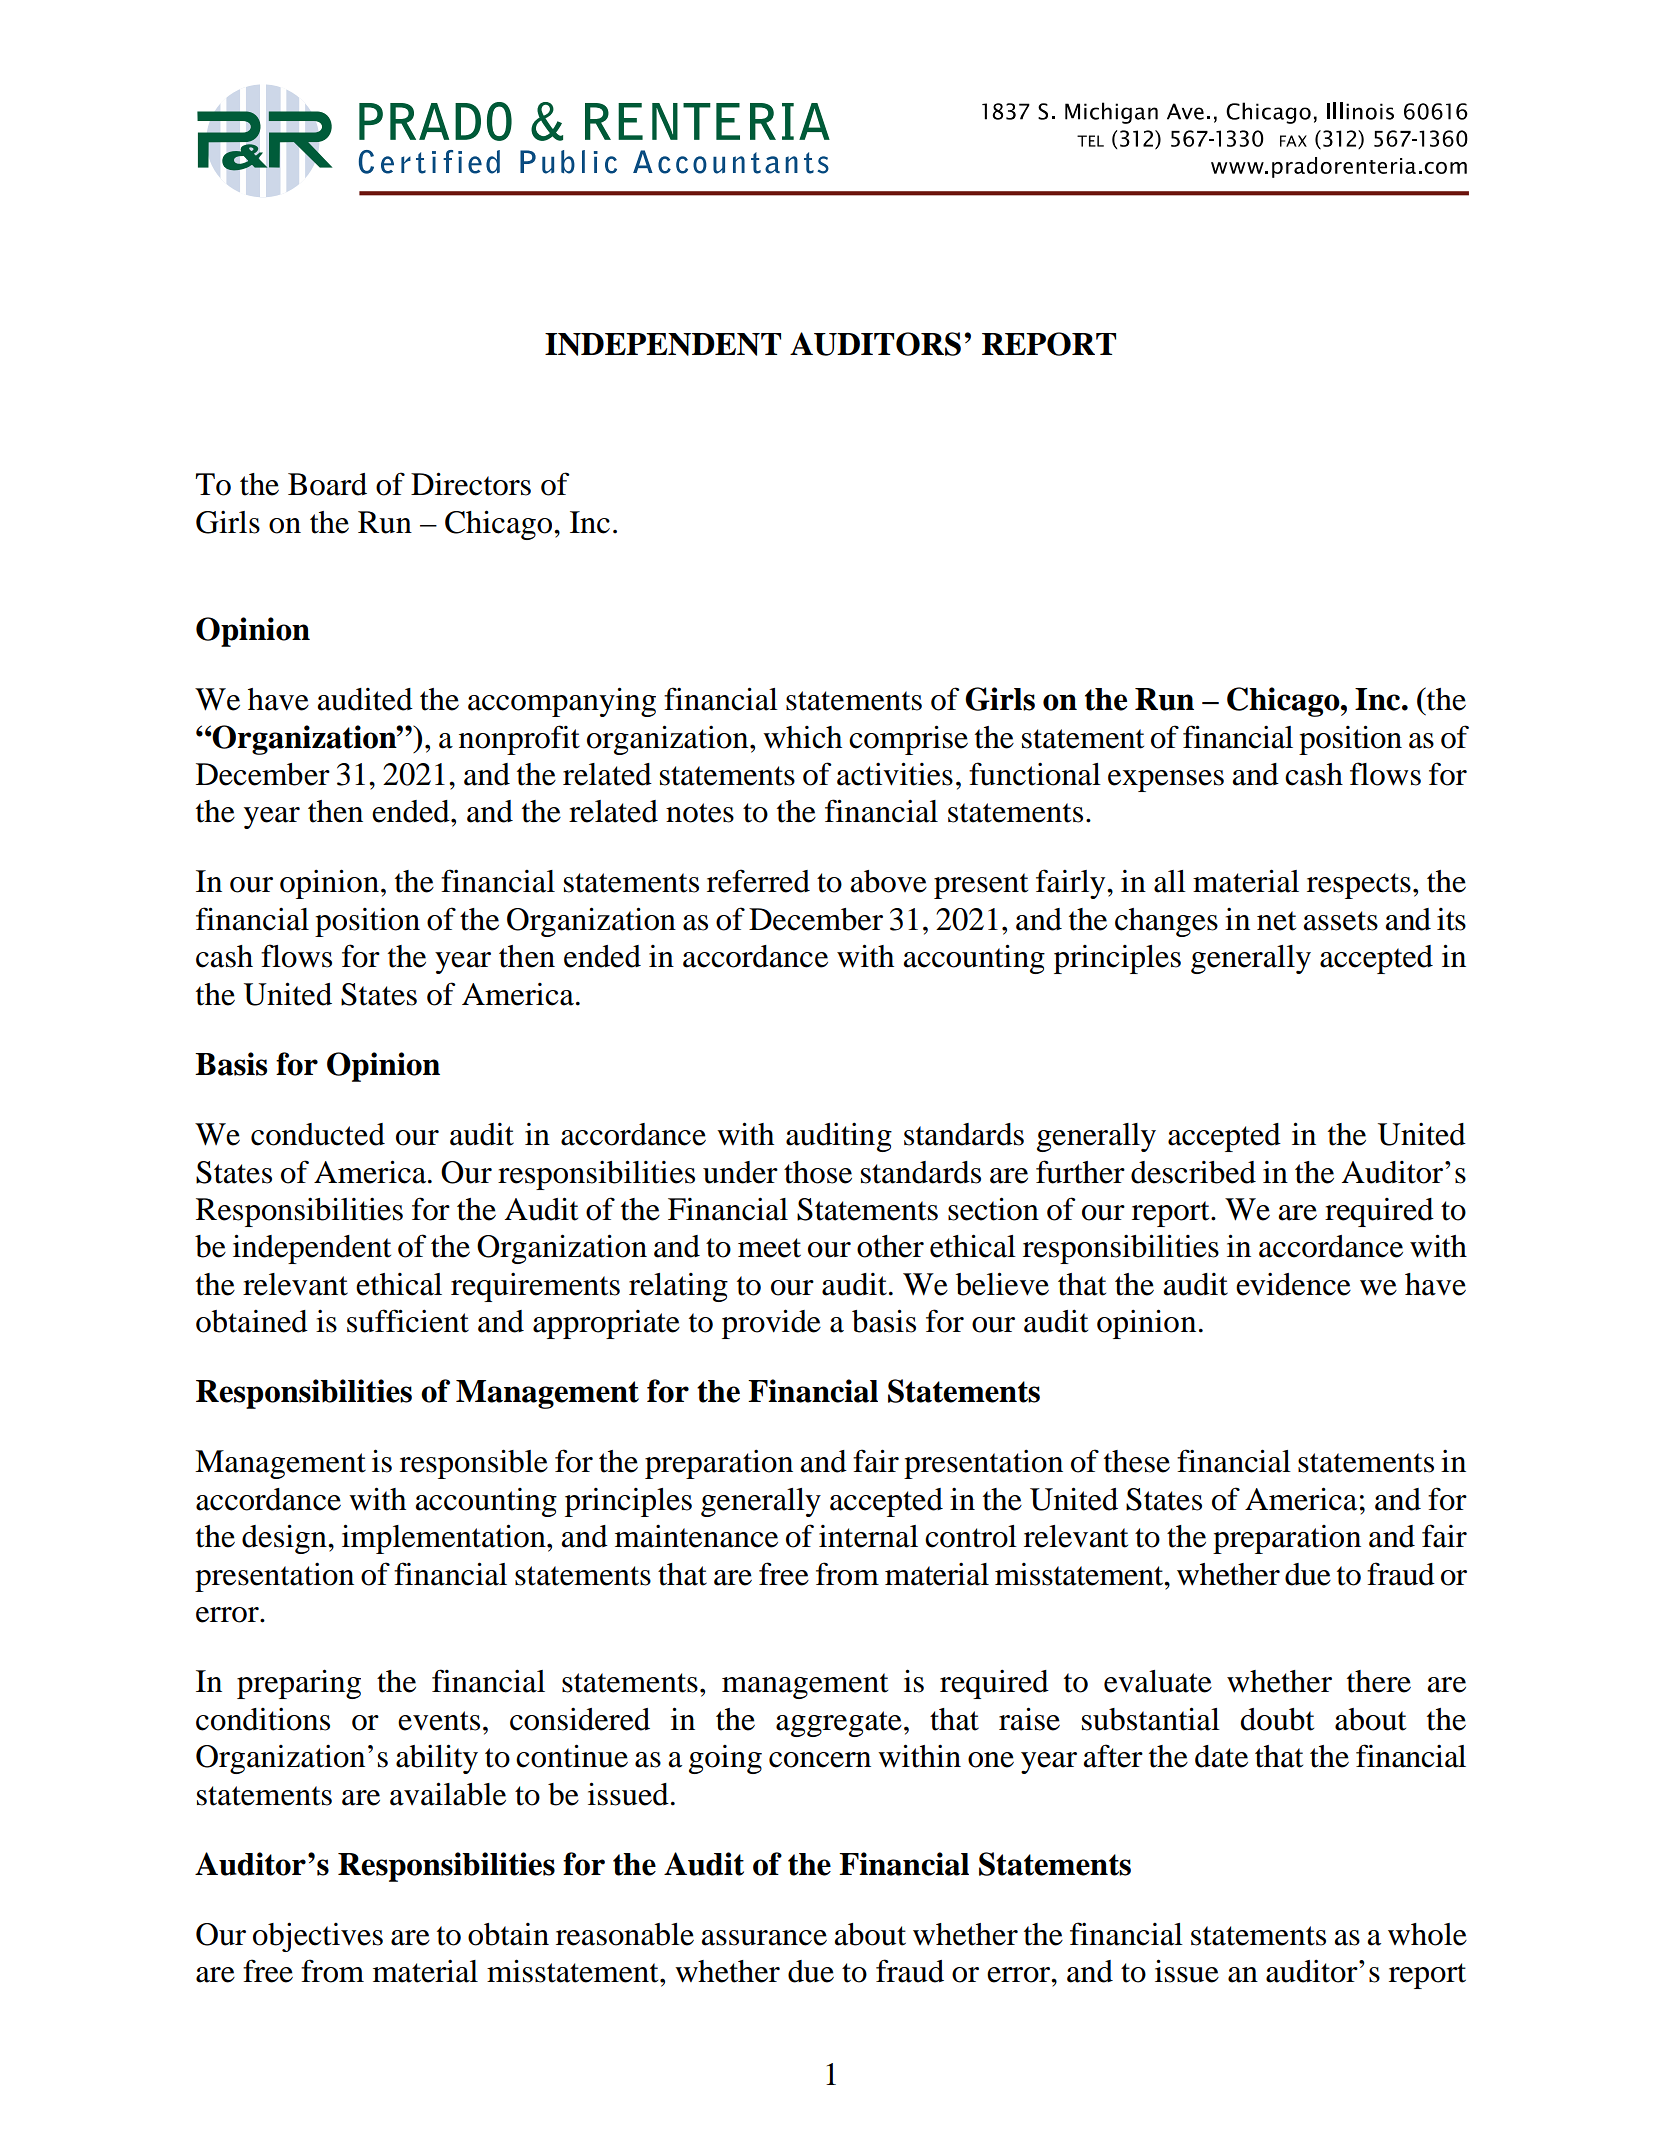 The width and height of the image is (1662, 2151). I want to click on evidence, so click(1293, 1284).
